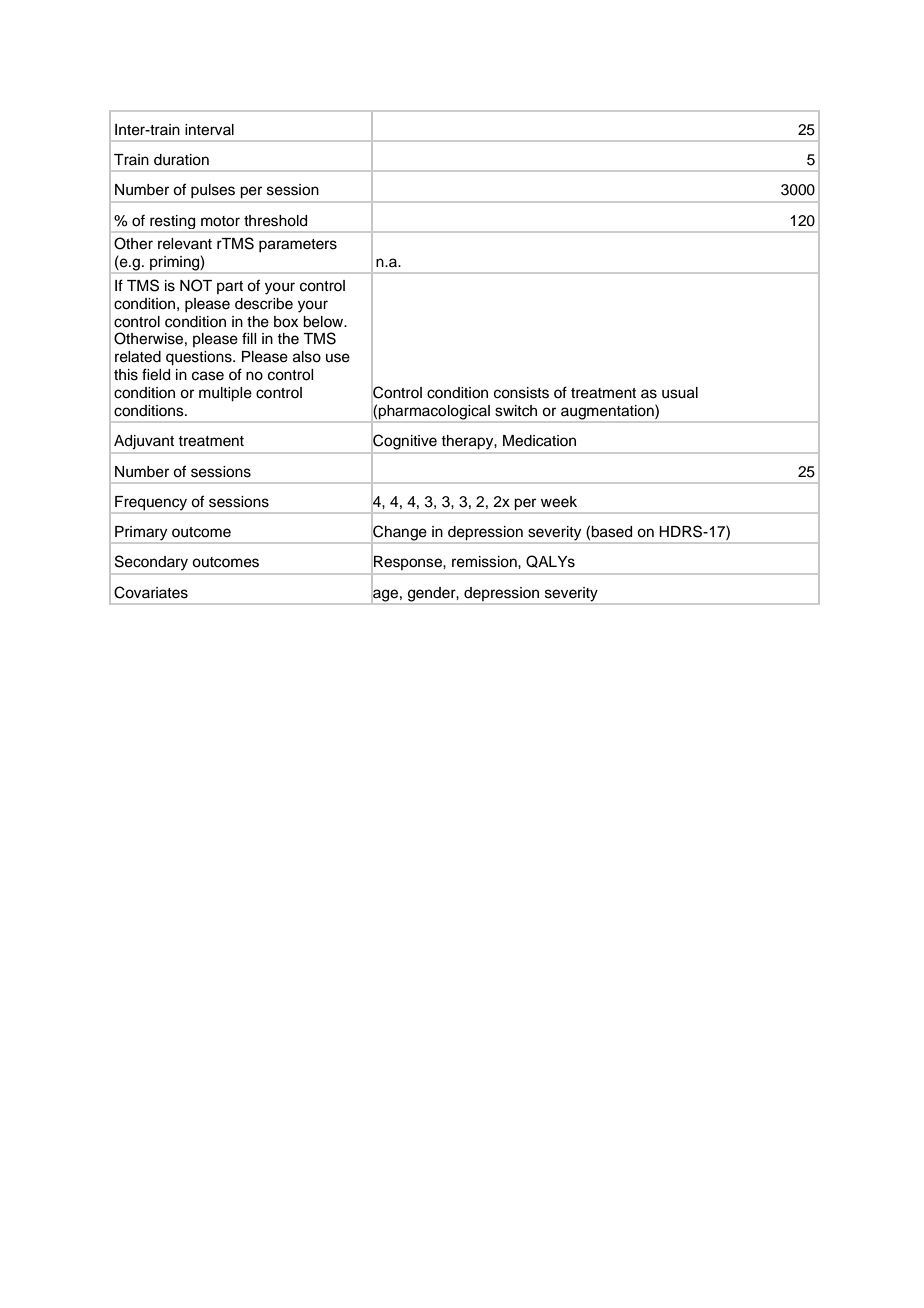 The width and height of the image is (924, 1308). I want to click on duration, so click(181, 160).
